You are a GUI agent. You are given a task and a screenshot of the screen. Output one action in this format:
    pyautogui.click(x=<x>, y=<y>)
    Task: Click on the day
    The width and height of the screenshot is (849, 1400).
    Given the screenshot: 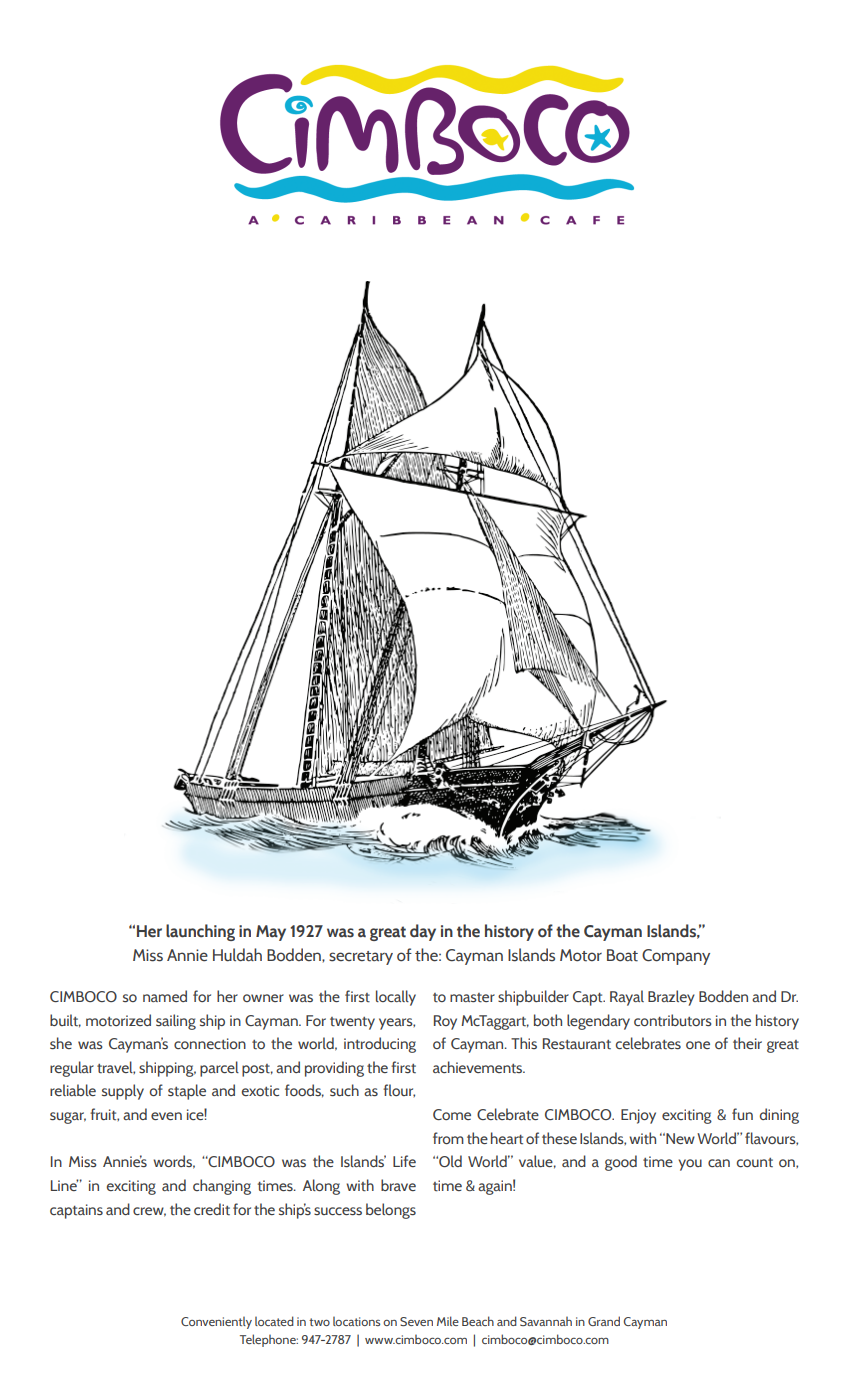 What is the action you would take?
    pyautogui.click(x=423, y=932)
